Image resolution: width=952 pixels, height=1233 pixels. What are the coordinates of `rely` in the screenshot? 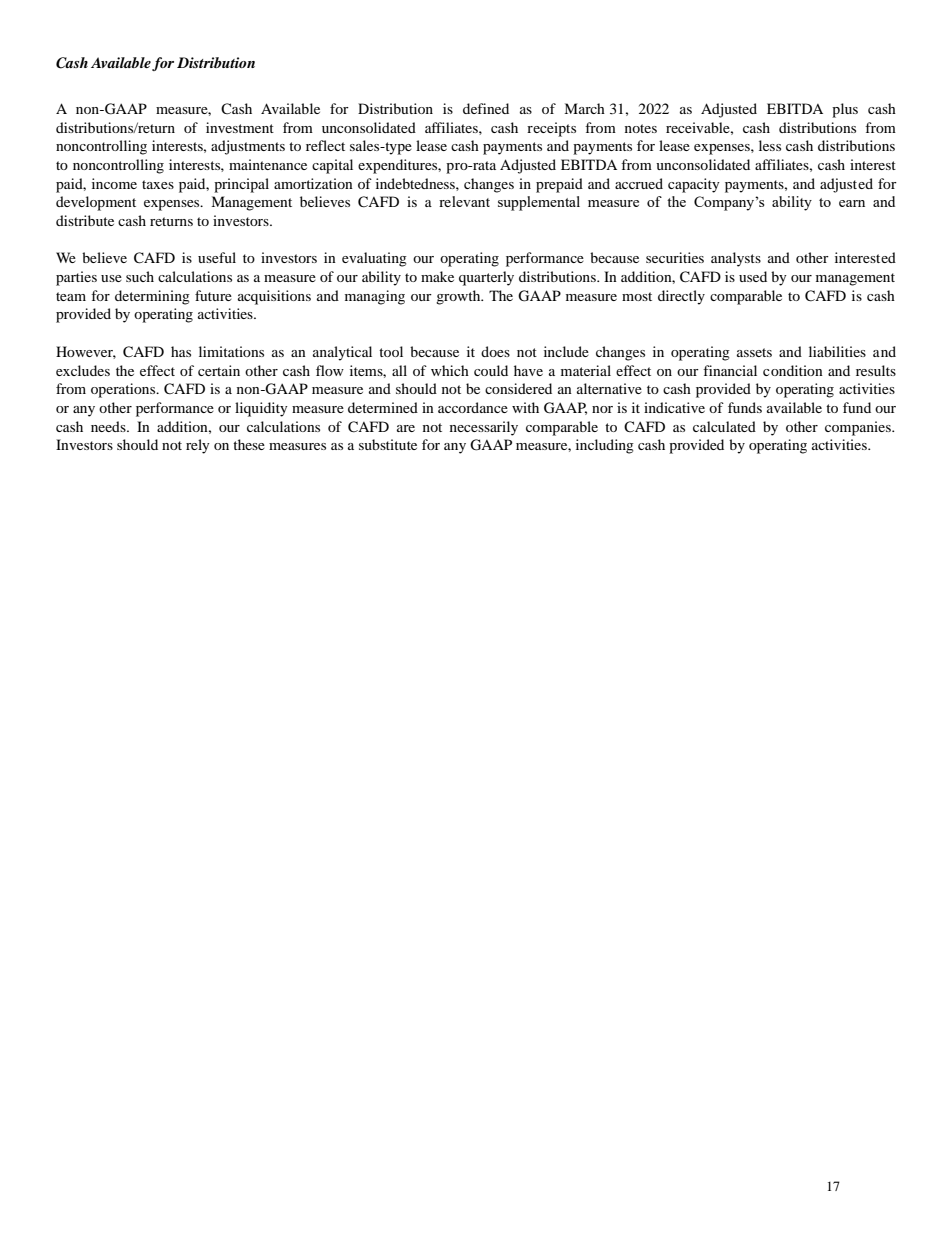 It's located at (198, 446).
